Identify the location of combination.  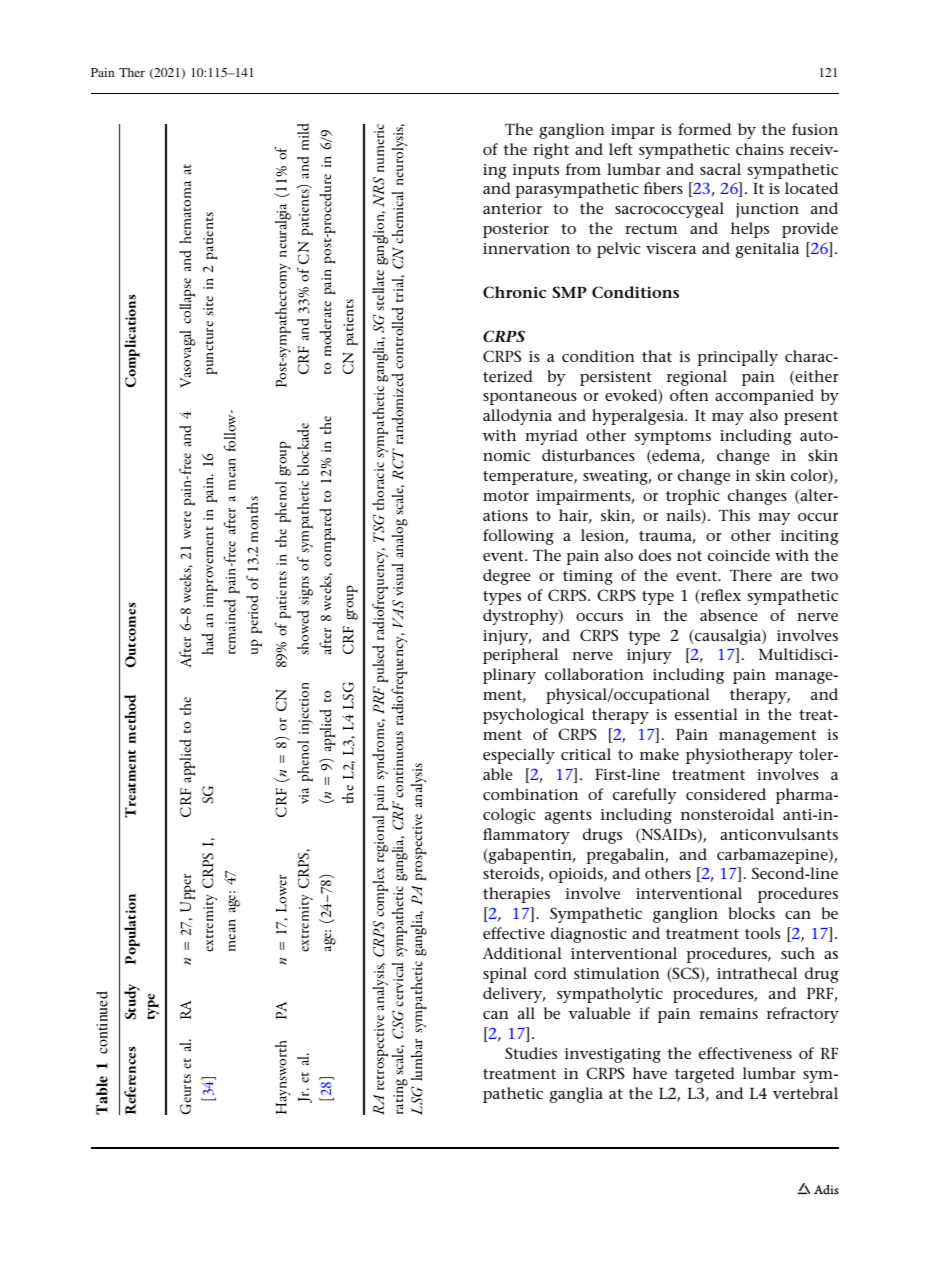
(530, 794).
